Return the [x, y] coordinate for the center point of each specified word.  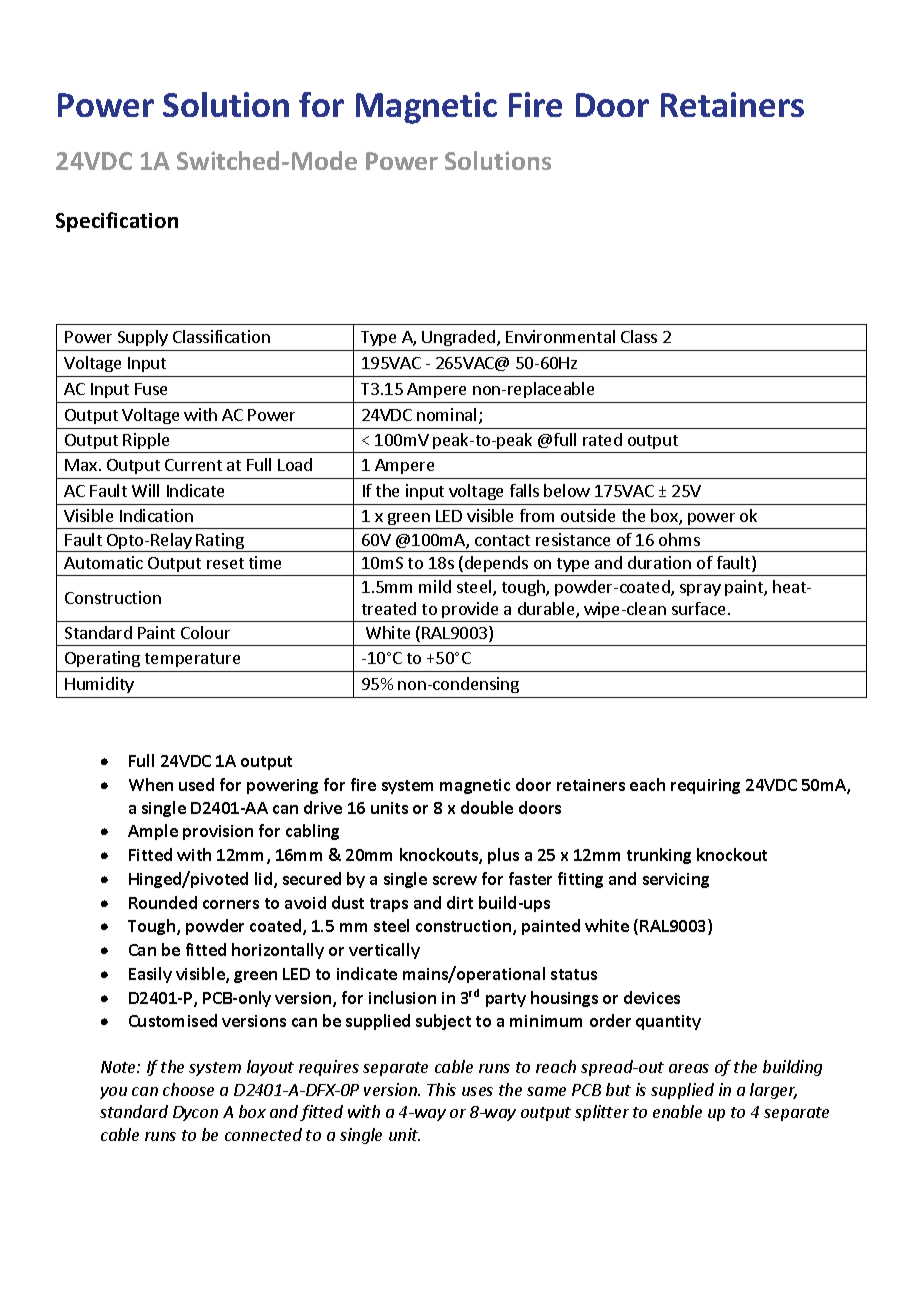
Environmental [560, 336]
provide [471, 612]
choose [188, 1089]
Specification [117, 222]
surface [698, 608]
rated [602, 439]
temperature [192, 660]
